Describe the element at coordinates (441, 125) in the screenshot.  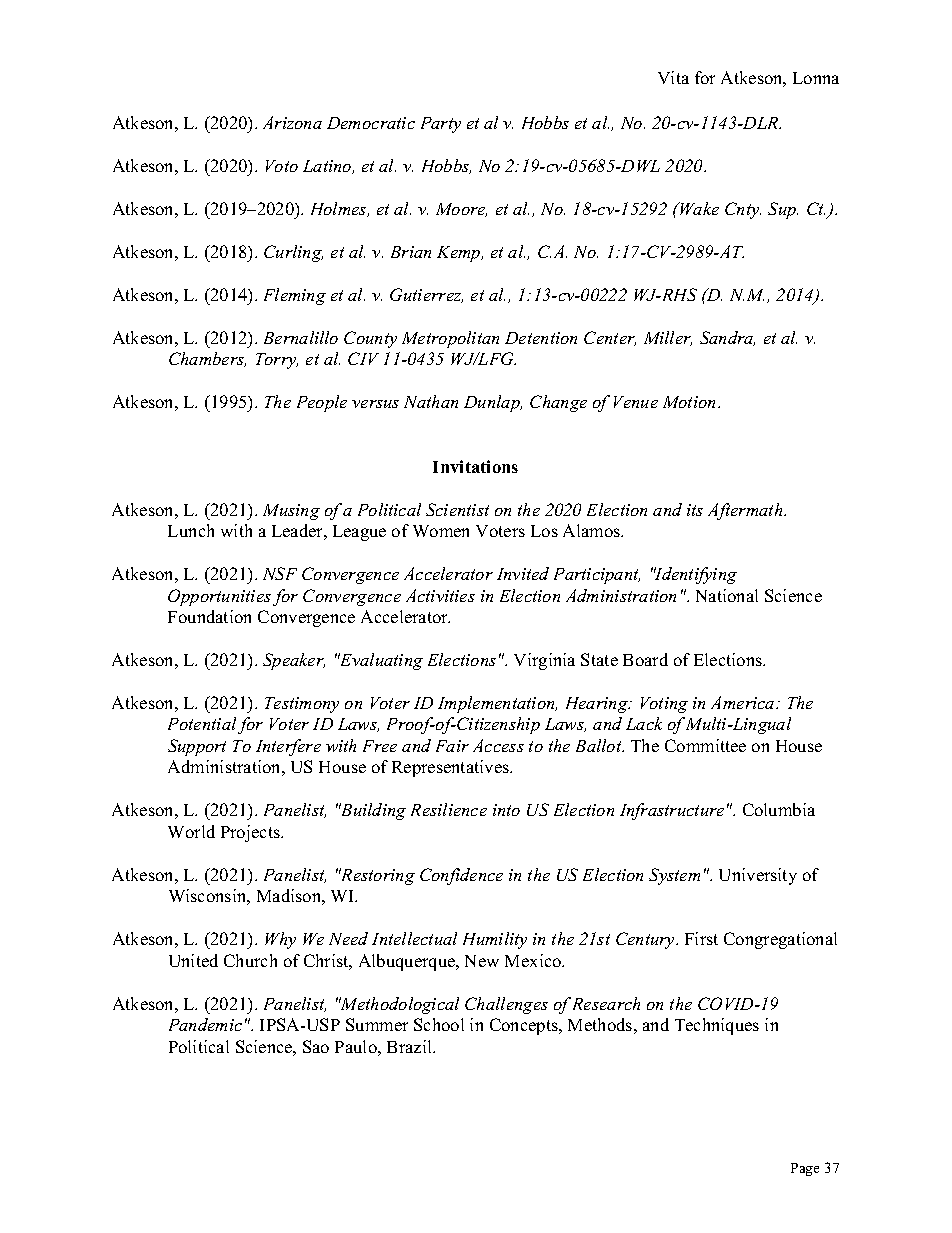
I see `Party` at that location.
